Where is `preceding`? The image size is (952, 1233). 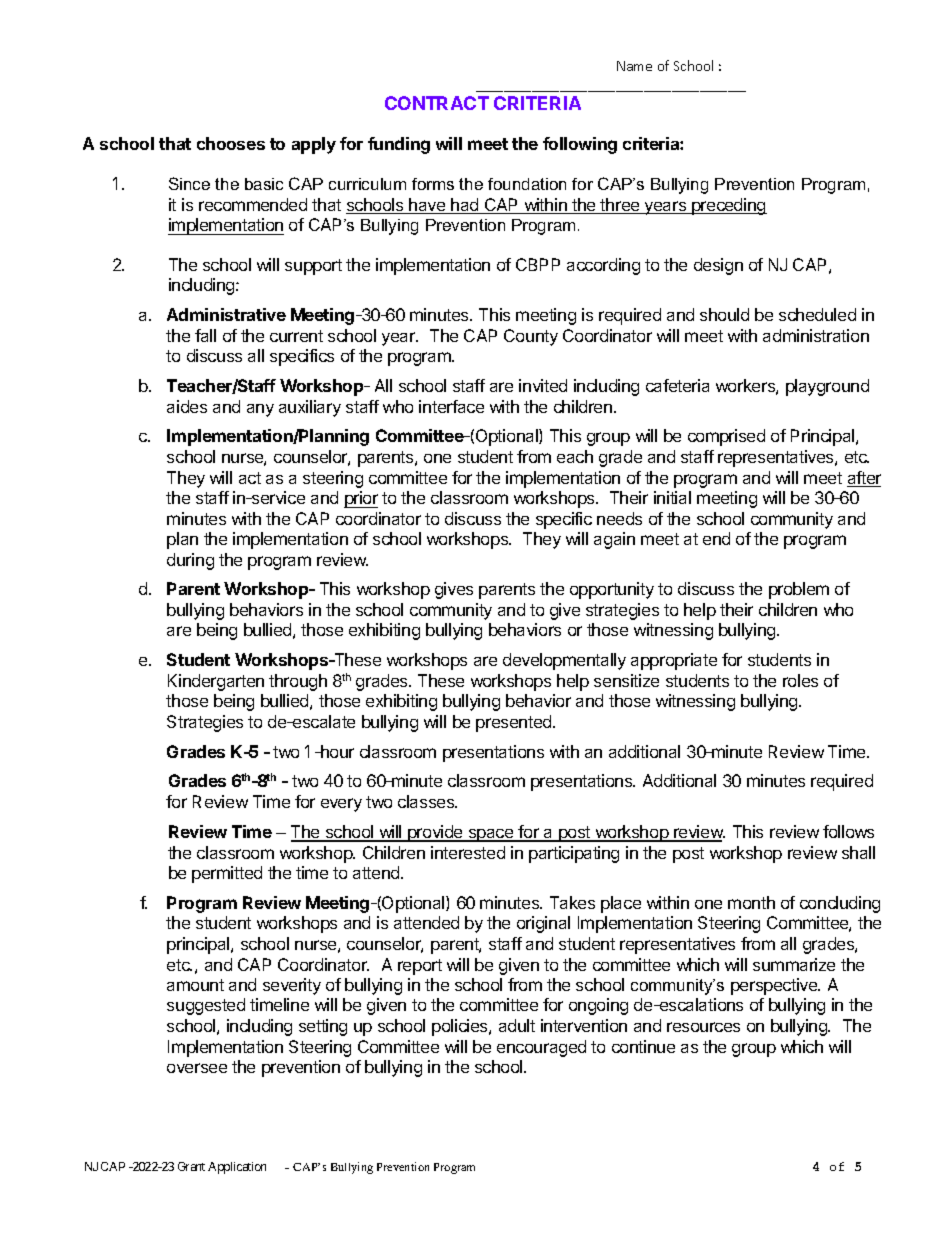
preceding is located at coordinates (728, 206).
